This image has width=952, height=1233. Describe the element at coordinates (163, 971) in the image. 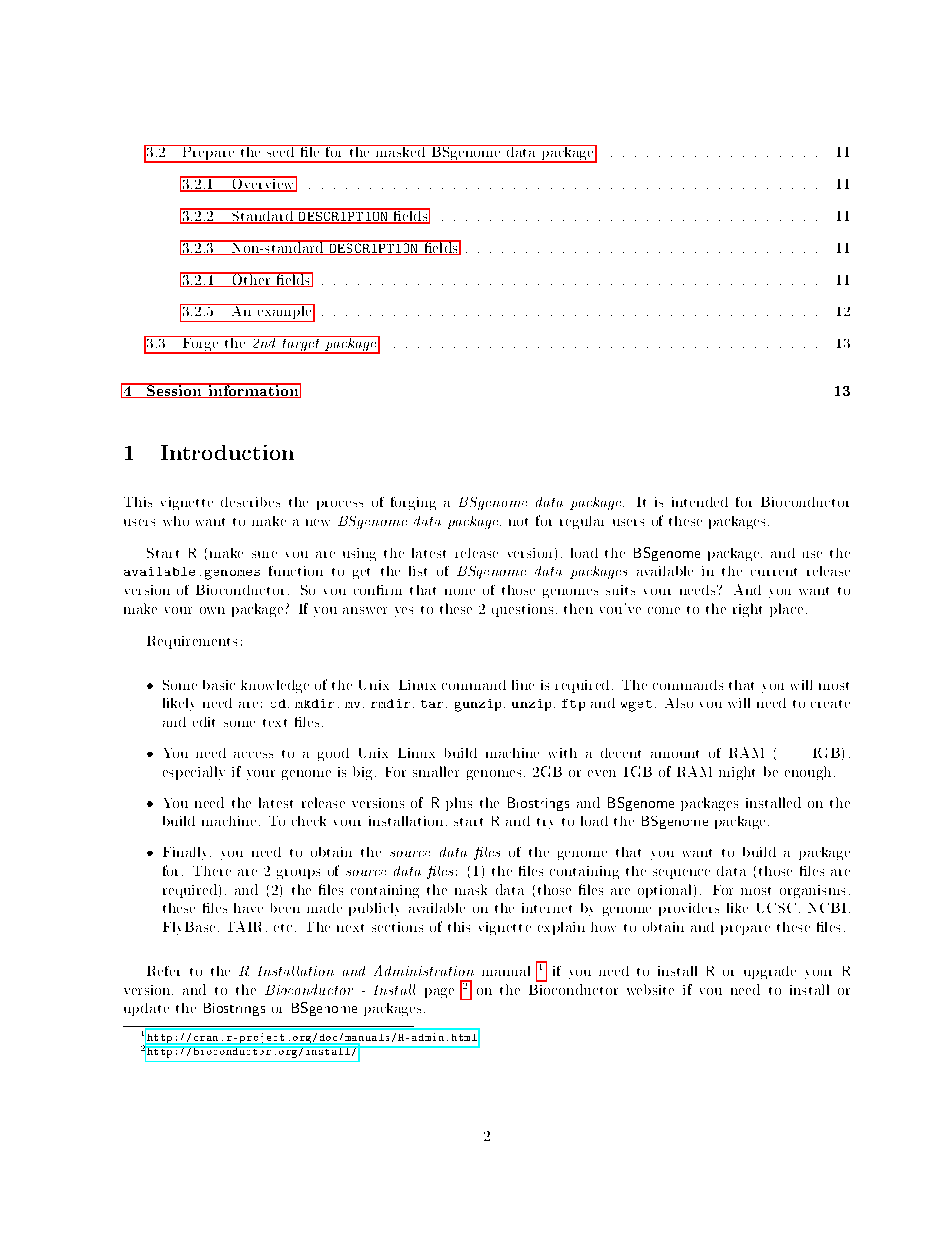

I see `Refer` at that location.
